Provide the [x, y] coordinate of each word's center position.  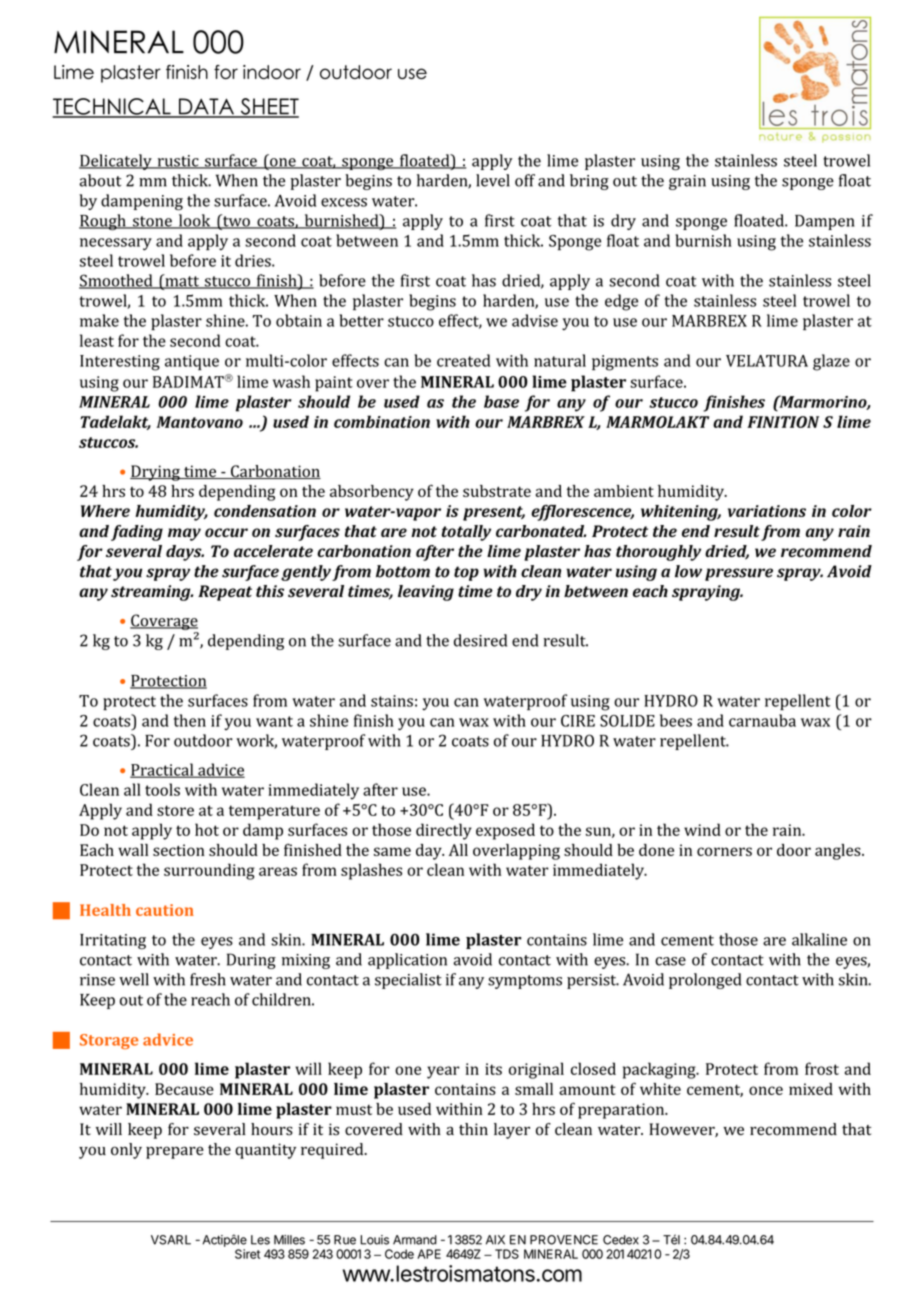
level [493, 180]
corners [724, 851]
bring [589, 182]
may [184, 534]
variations [767, 511]
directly [444, 831]
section [179, 850]
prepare [175, 1152]
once [766, 1090]
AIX [495, 1240]
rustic [178, 162]
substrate [497, 491]
